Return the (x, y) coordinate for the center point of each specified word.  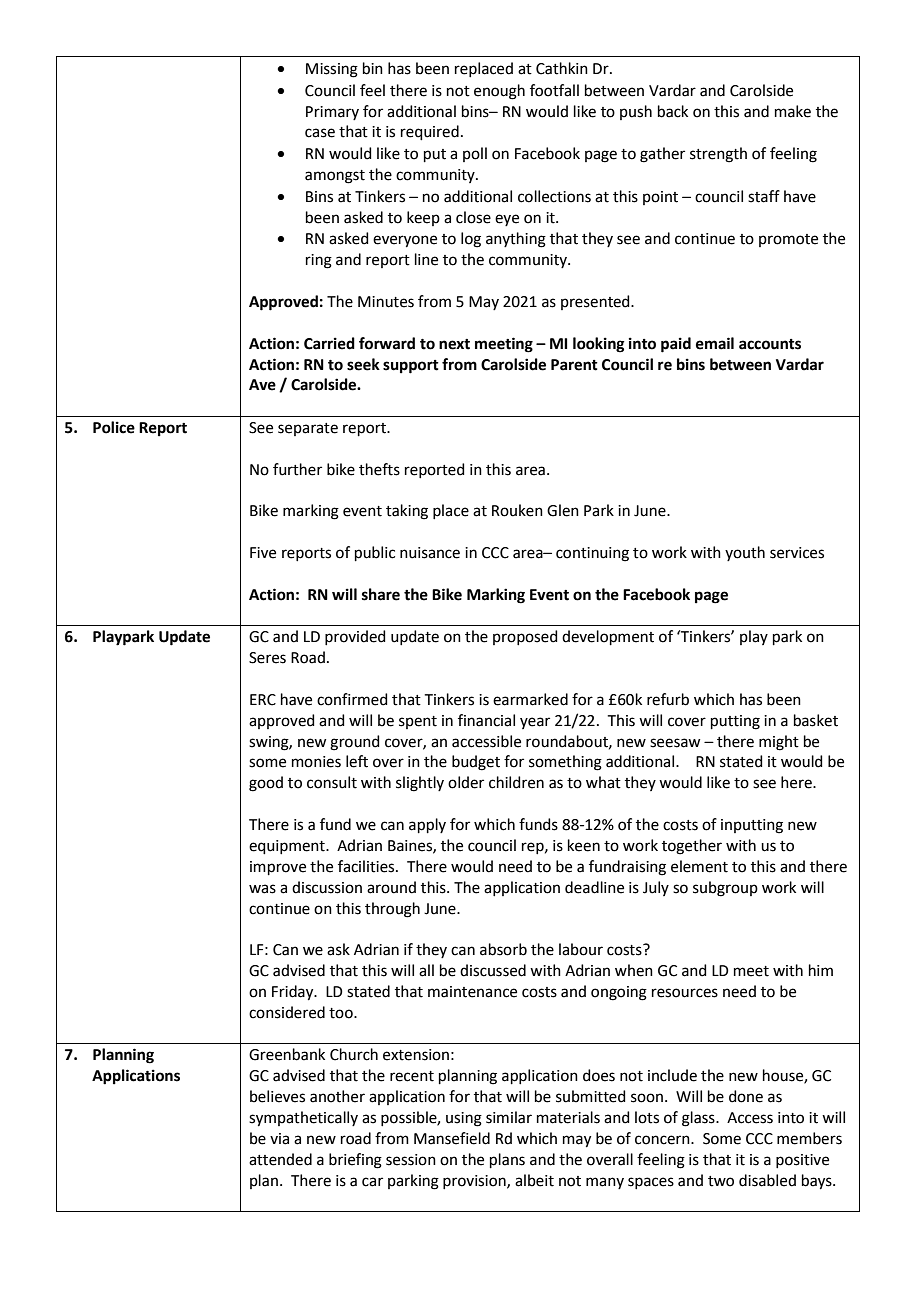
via (279, 1139)
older (466, 782)
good (266, 784)
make (793, 111)
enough (499, 92)
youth (745, 553)
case (320, 133)
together (692, 847)
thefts (379, 469)
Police (114, 427)
